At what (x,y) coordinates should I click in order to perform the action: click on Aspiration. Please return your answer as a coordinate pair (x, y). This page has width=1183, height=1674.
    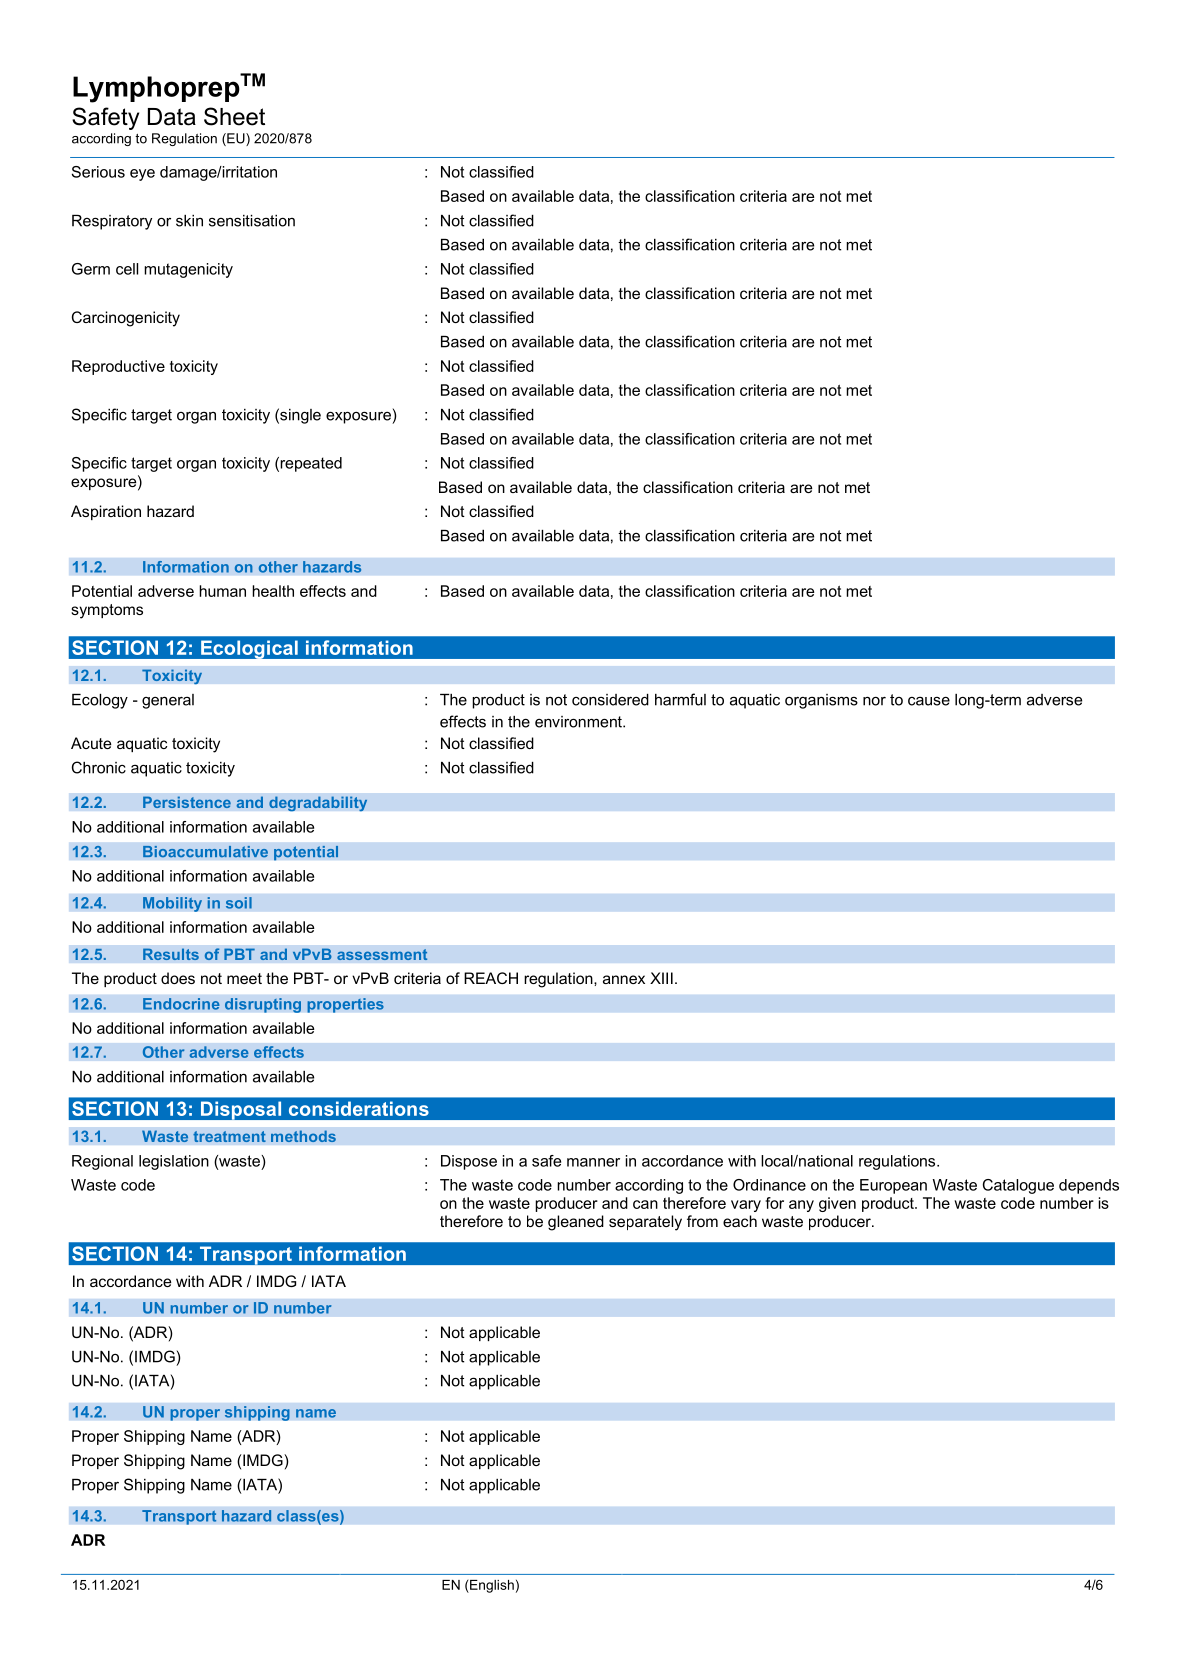
    Looking at the image, I should click on (106, 512).
